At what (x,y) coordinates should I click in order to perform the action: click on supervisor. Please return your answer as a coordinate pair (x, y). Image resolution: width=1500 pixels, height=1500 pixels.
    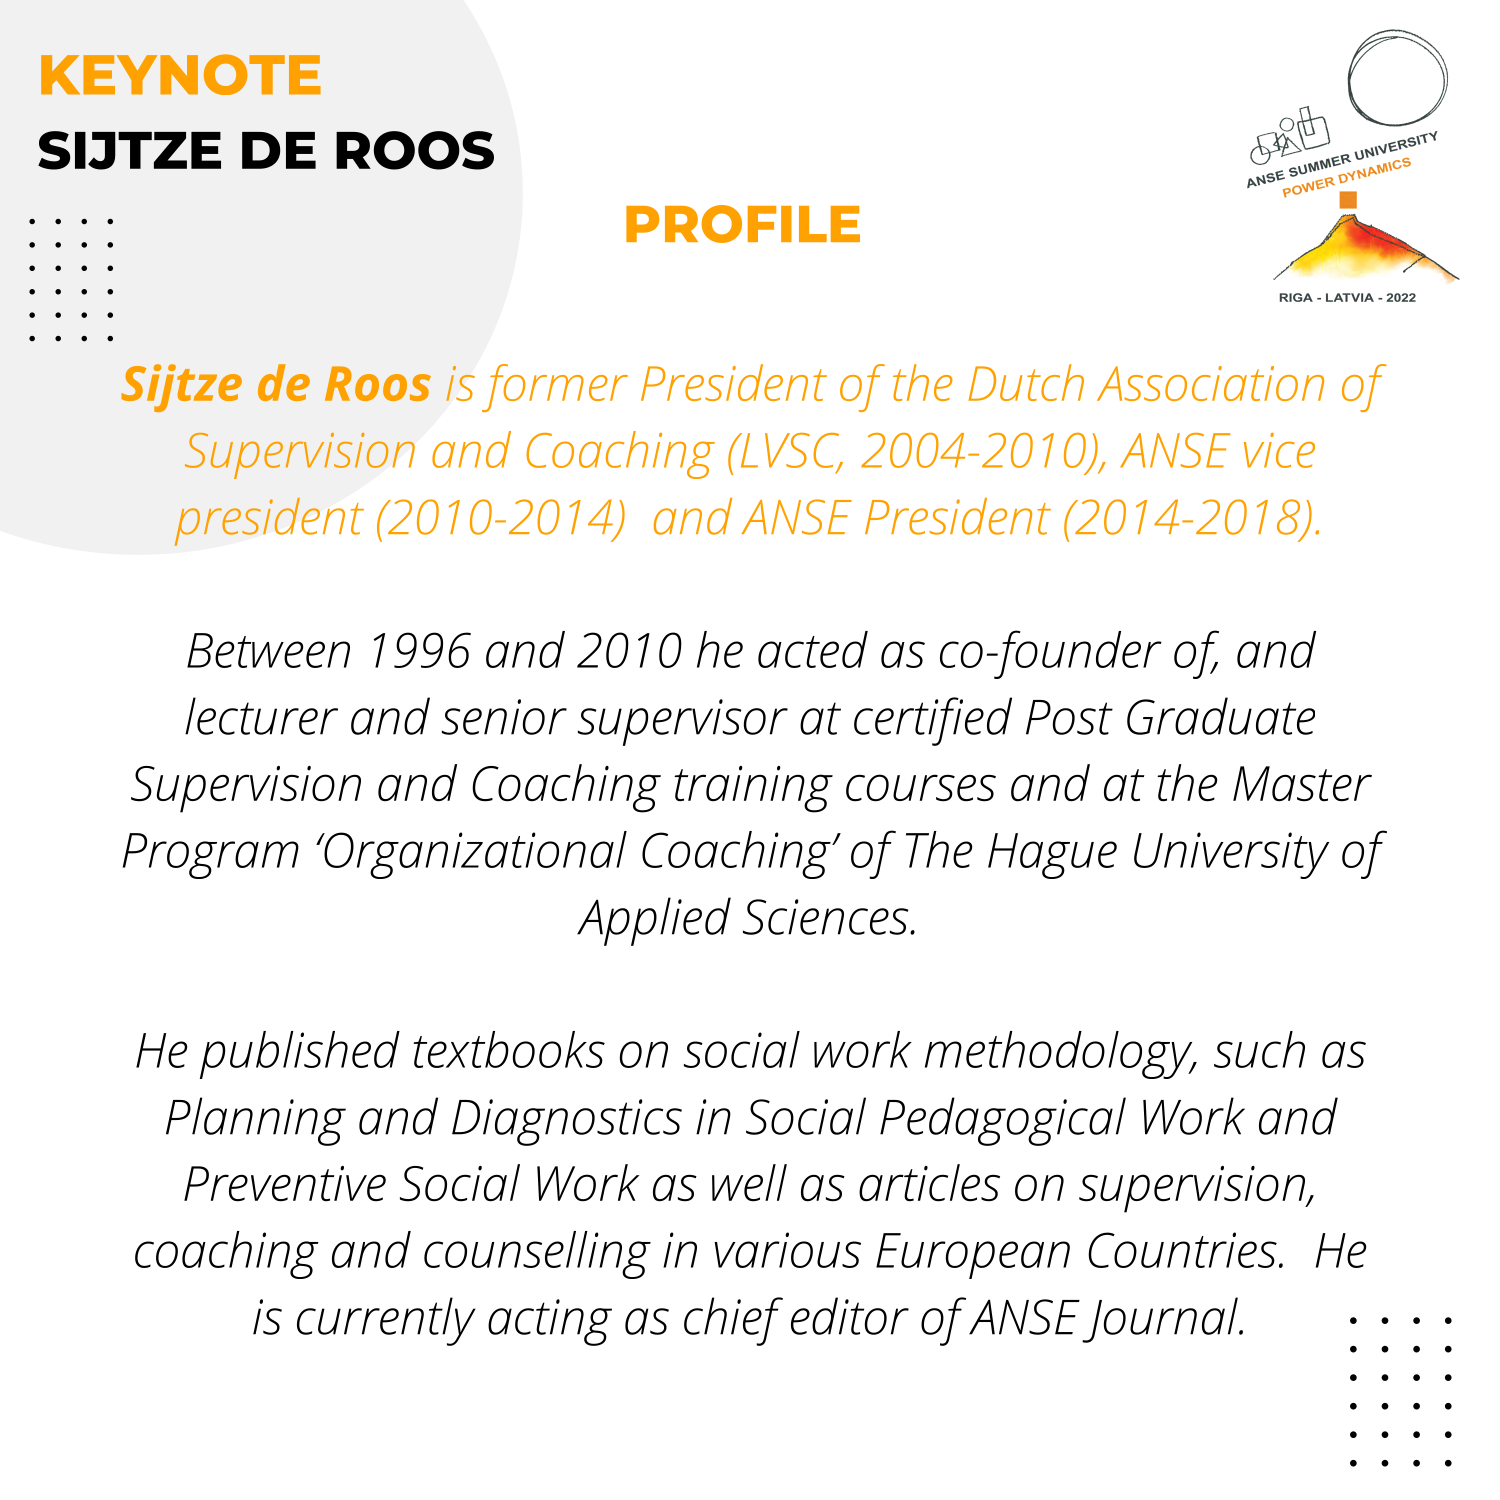
    Looking at the image, I should click on (683, 722).
